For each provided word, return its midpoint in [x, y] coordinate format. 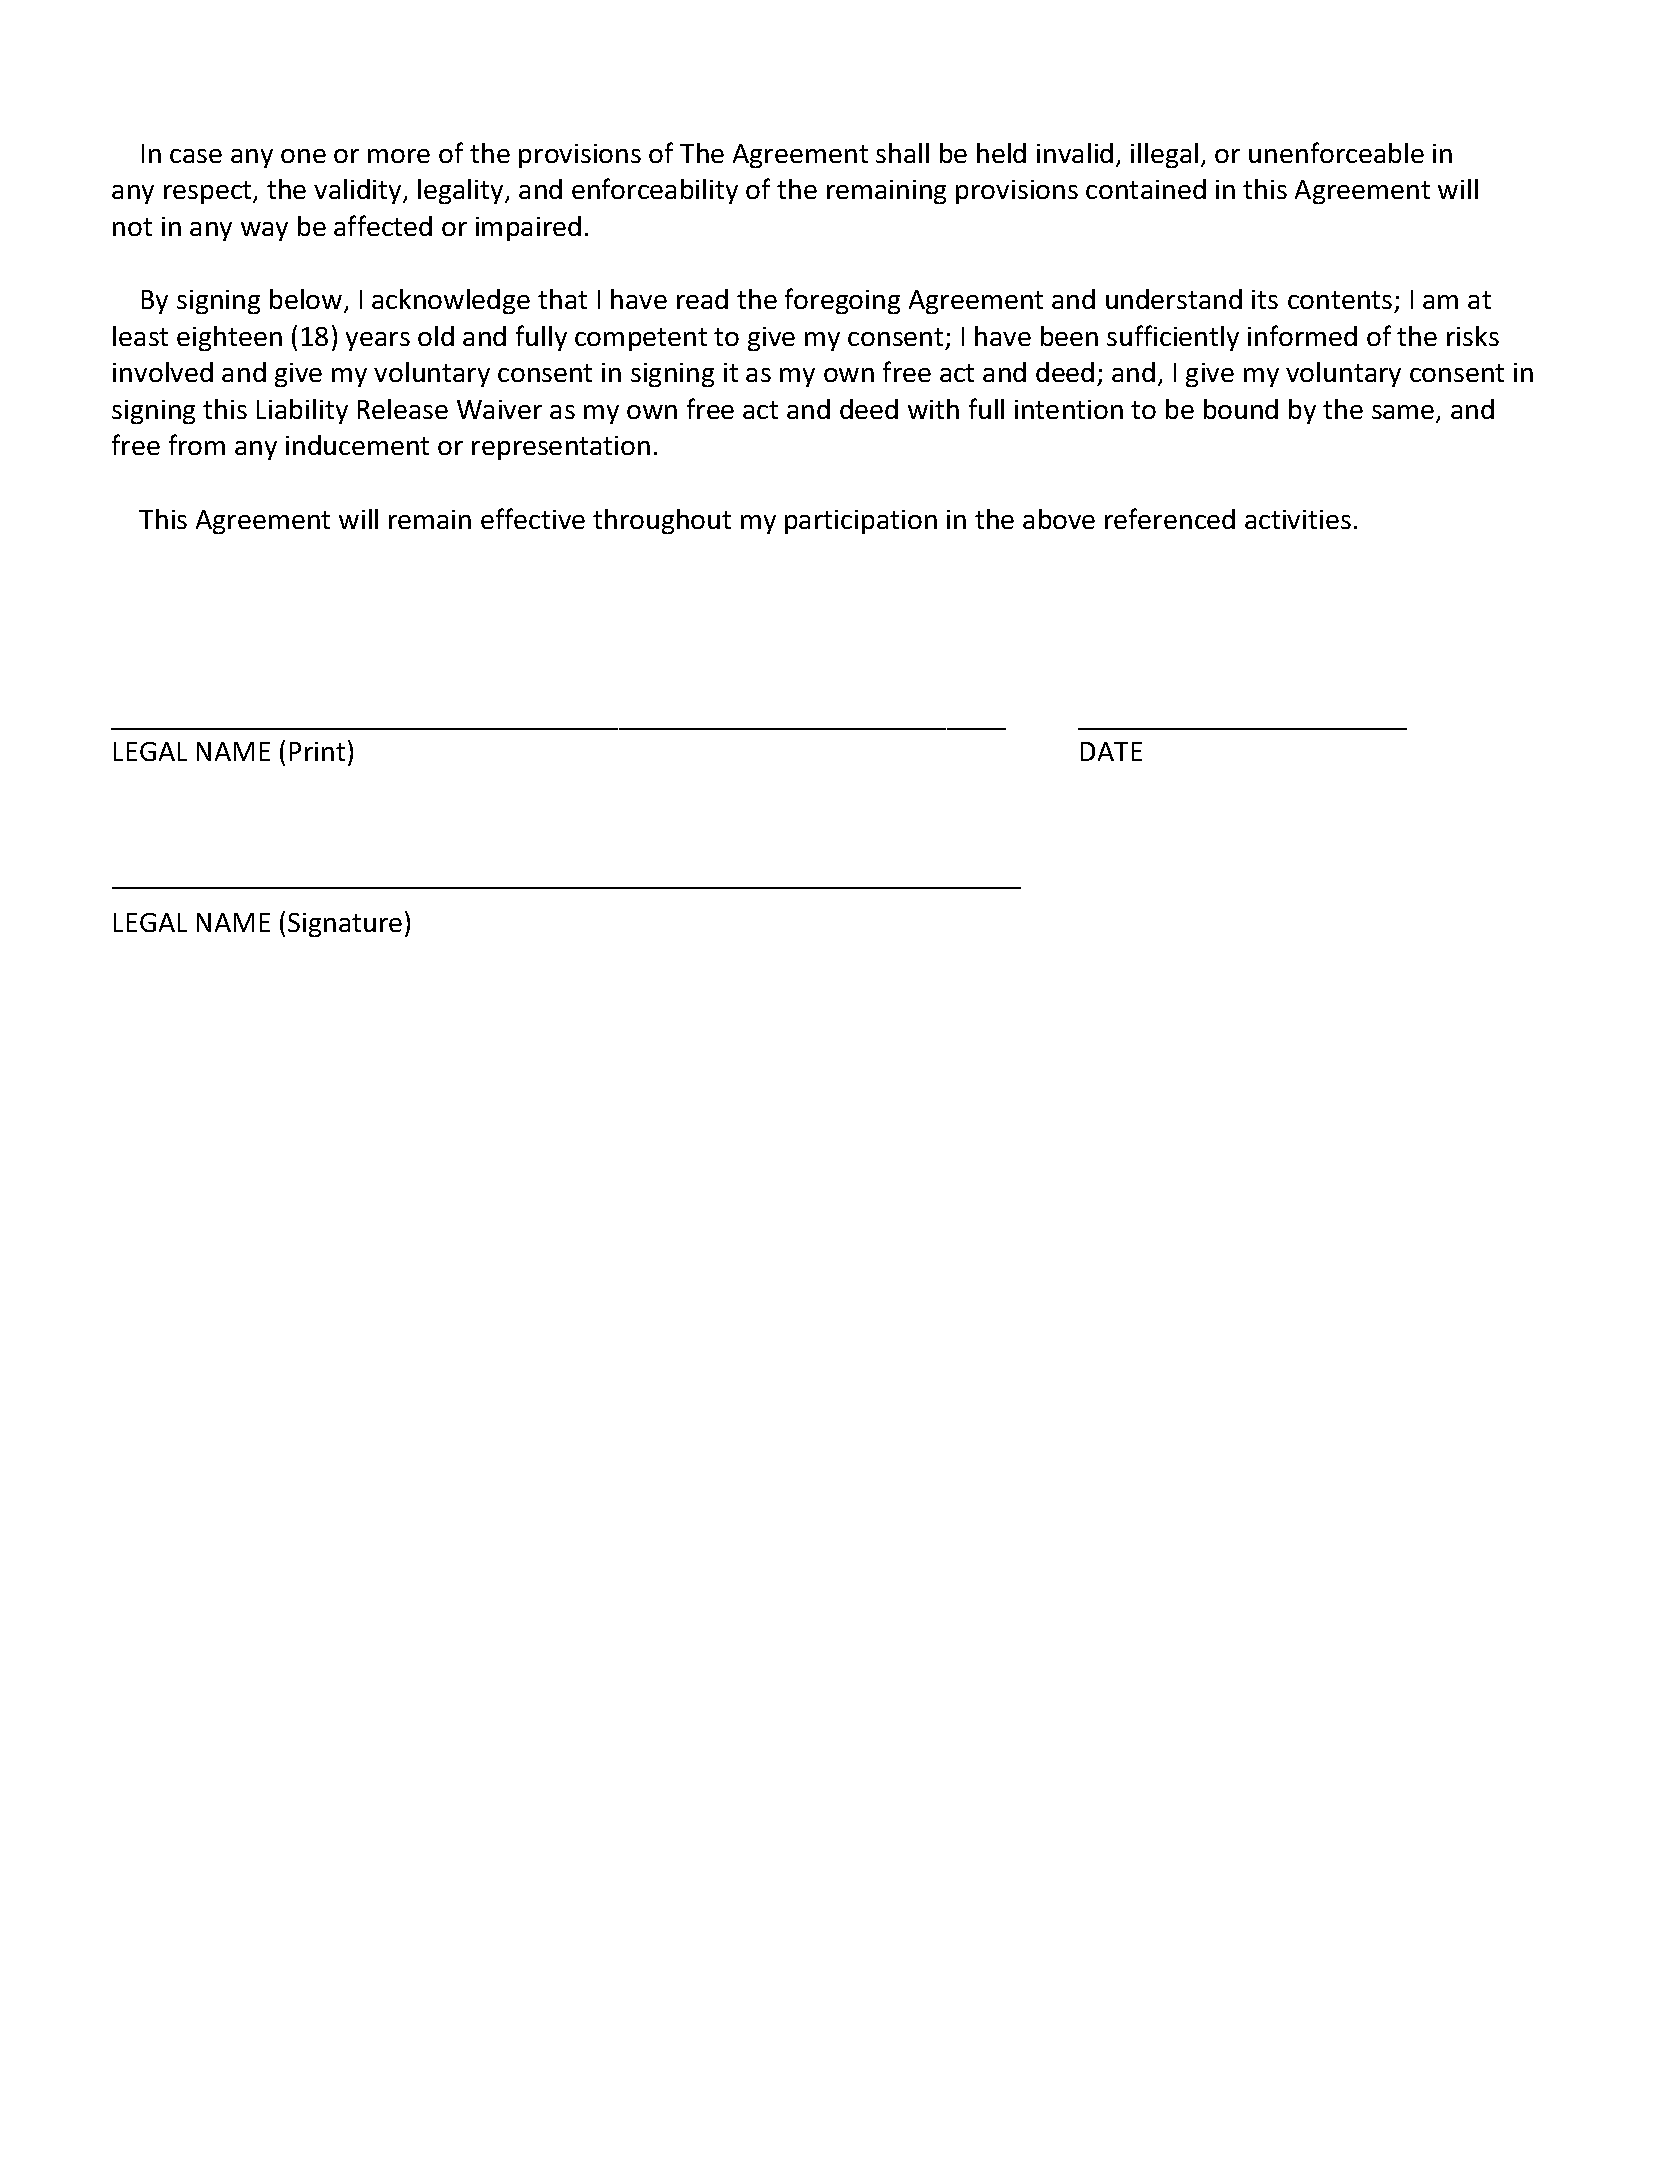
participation [861, 522]
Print [317, 751]
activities [1298, 519]
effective [533, 518]
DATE [1111, 751]
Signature [345, 925]
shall [902, 153]
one [303, 156]
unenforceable [1336, 152]
